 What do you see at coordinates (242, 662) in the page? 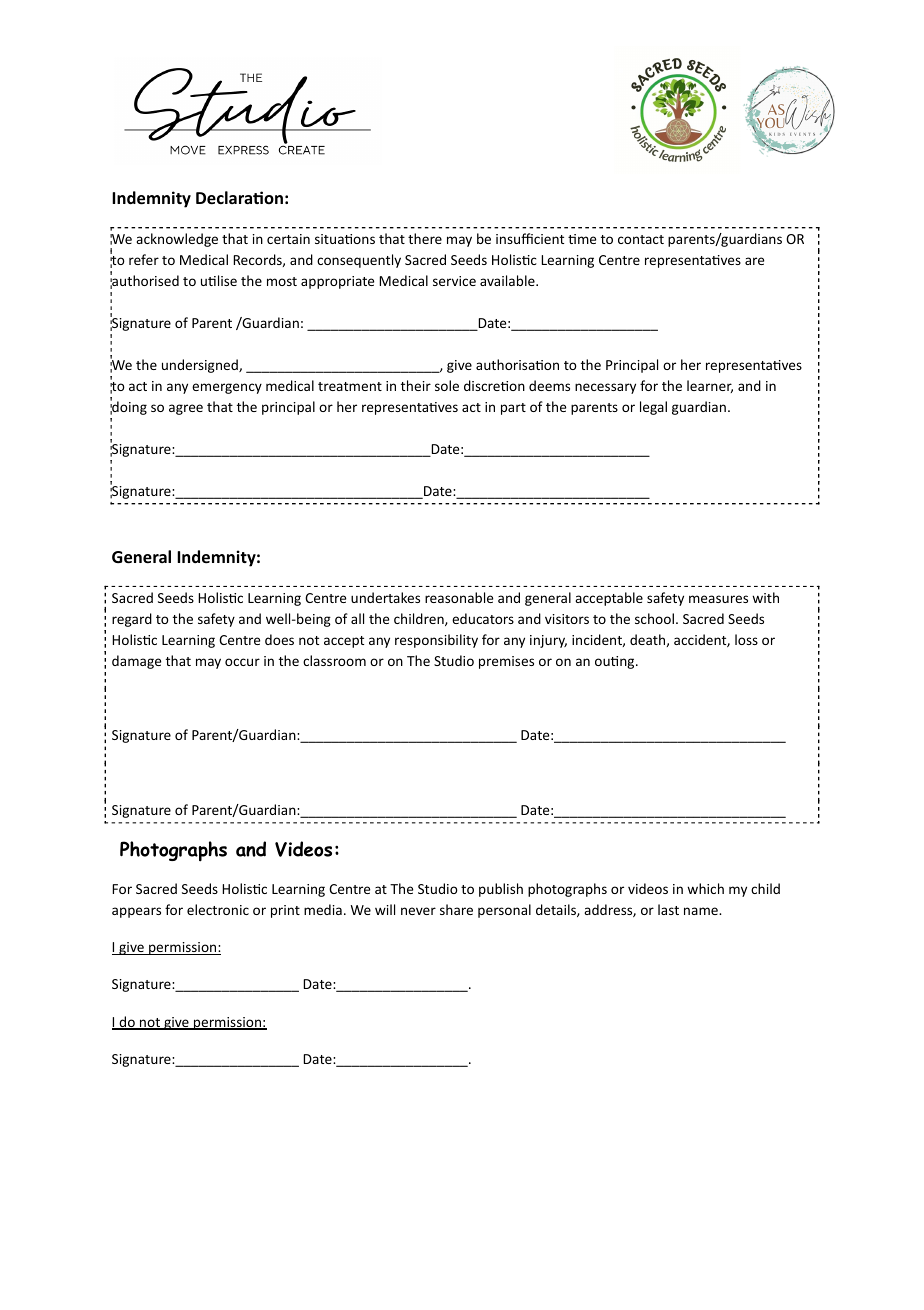
I see `occur` at bounding box center [242, 662].
